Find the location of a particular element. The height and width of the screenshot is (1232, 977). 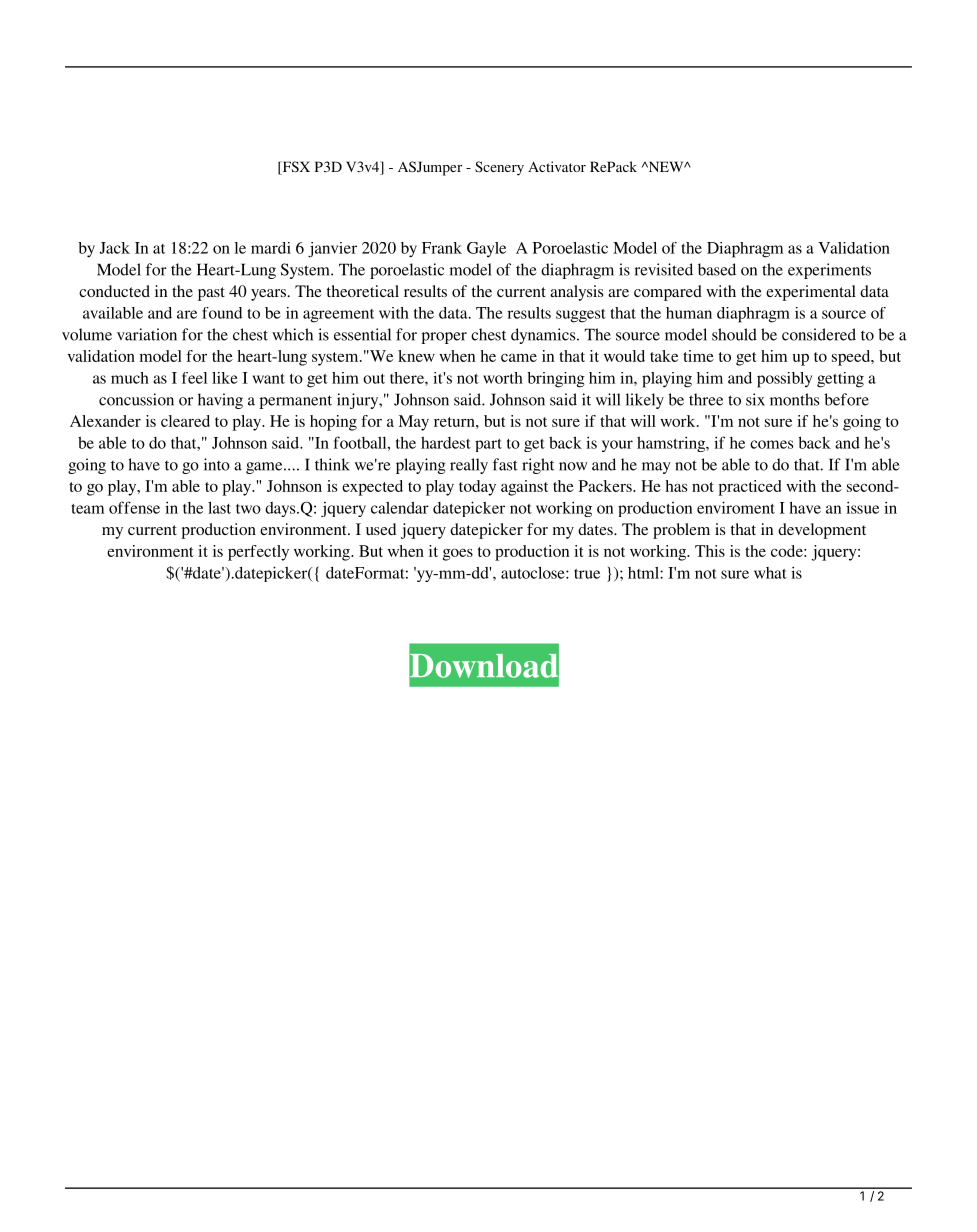

perfectly is located at coordinates (258, 553).
